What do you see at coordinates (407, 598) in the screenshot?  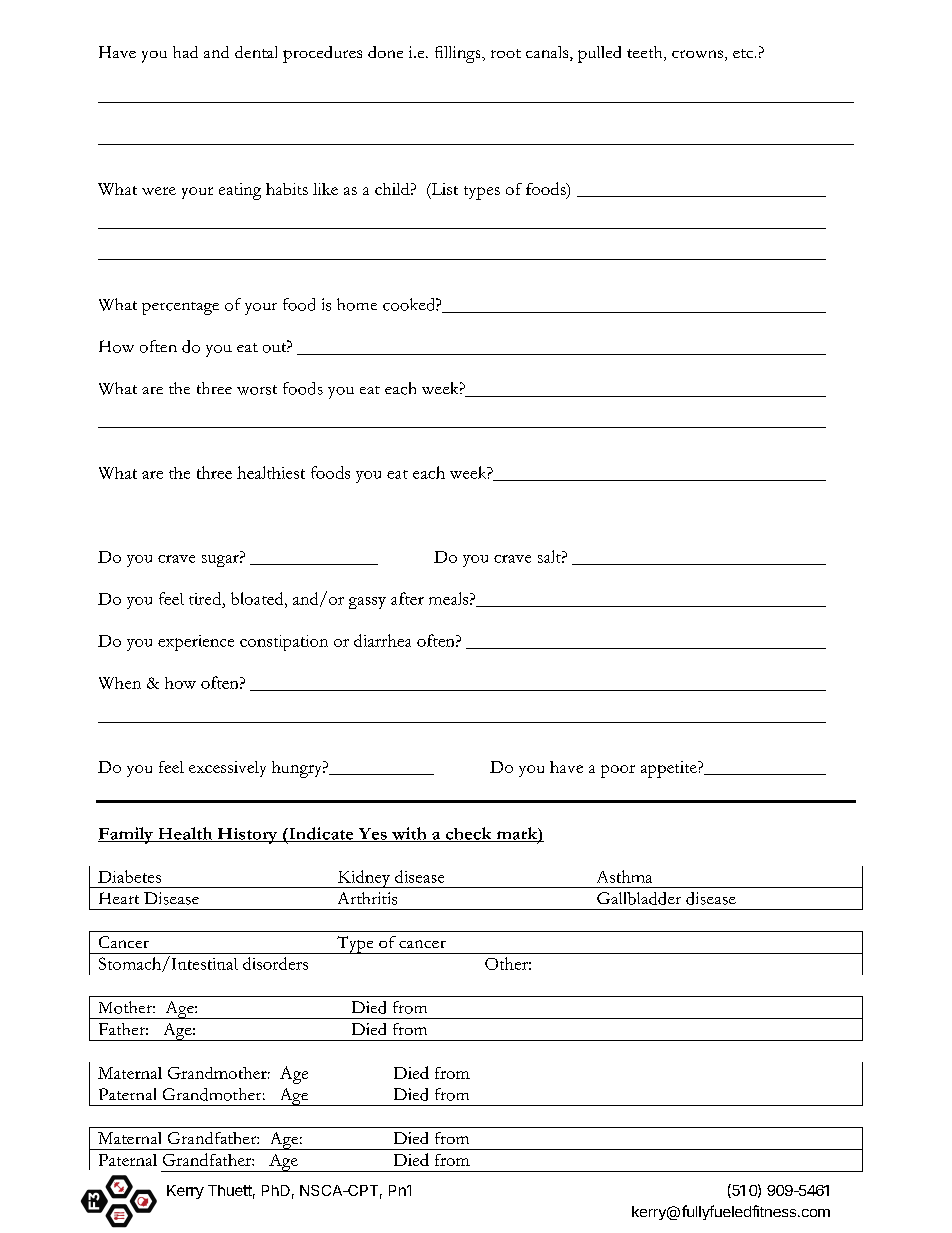 I see `after` at bounding box center [407, 598].
